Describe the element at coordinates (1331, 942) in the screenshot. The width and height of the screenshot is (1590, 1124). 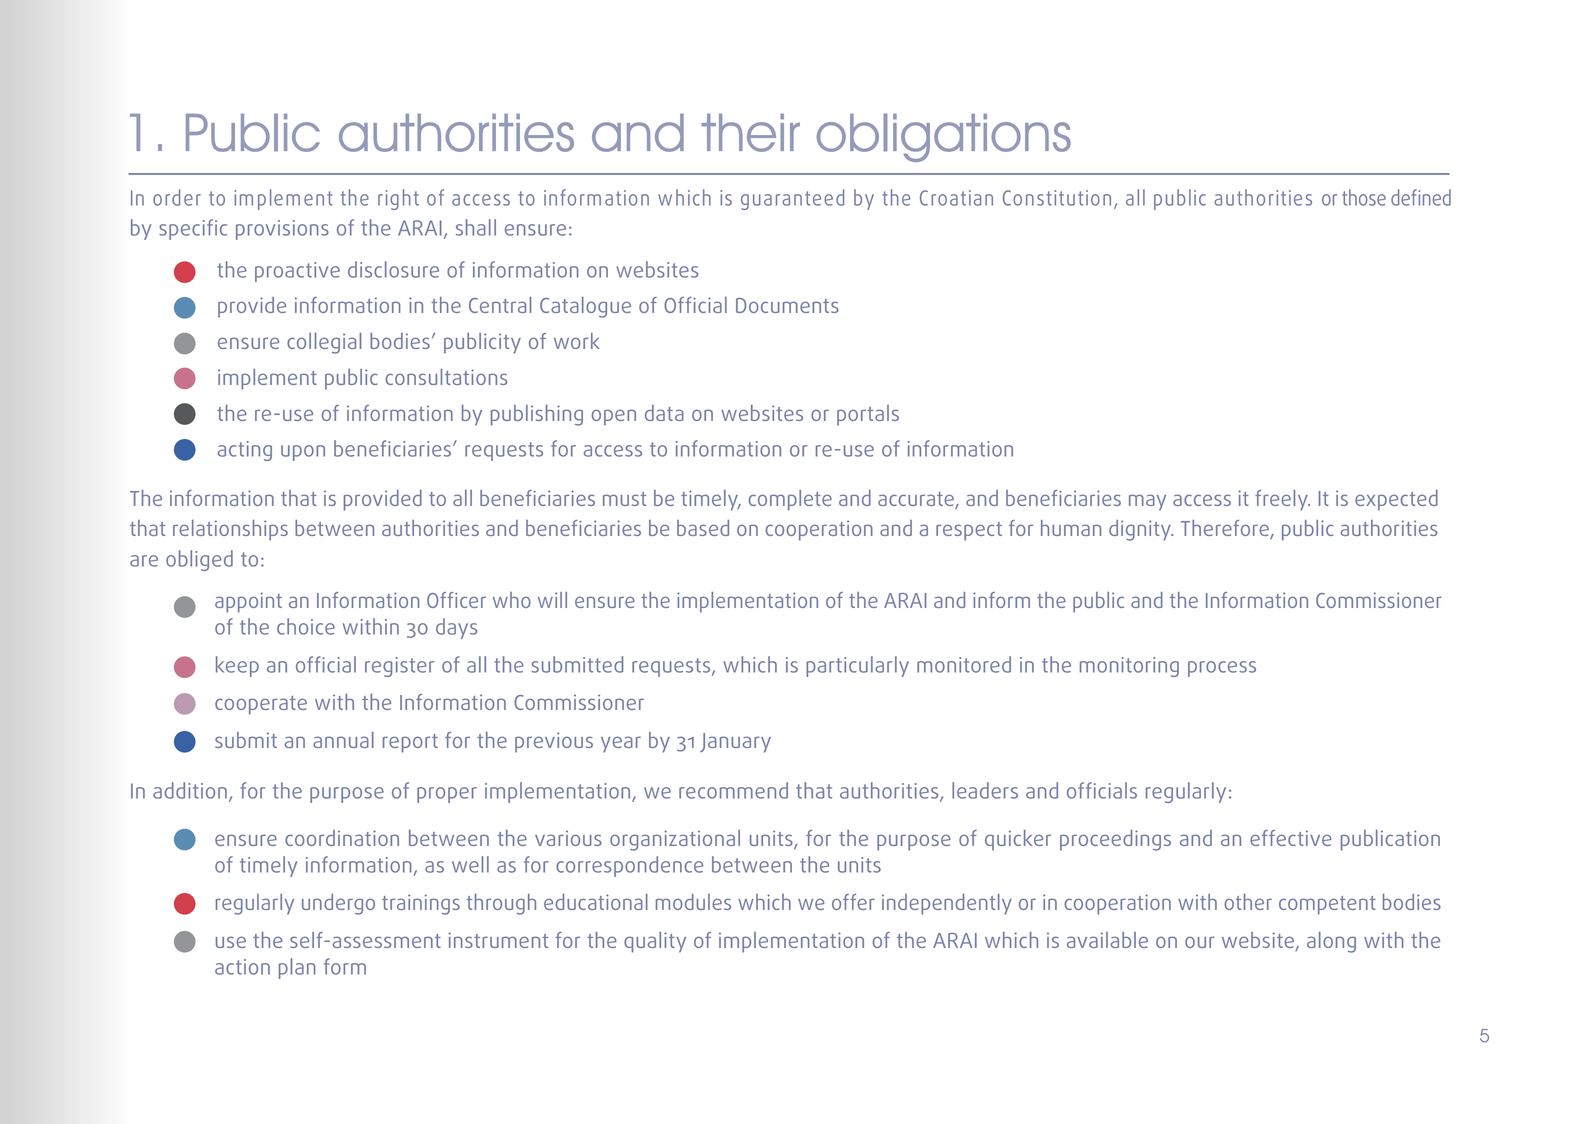
I see `along` at that location.
